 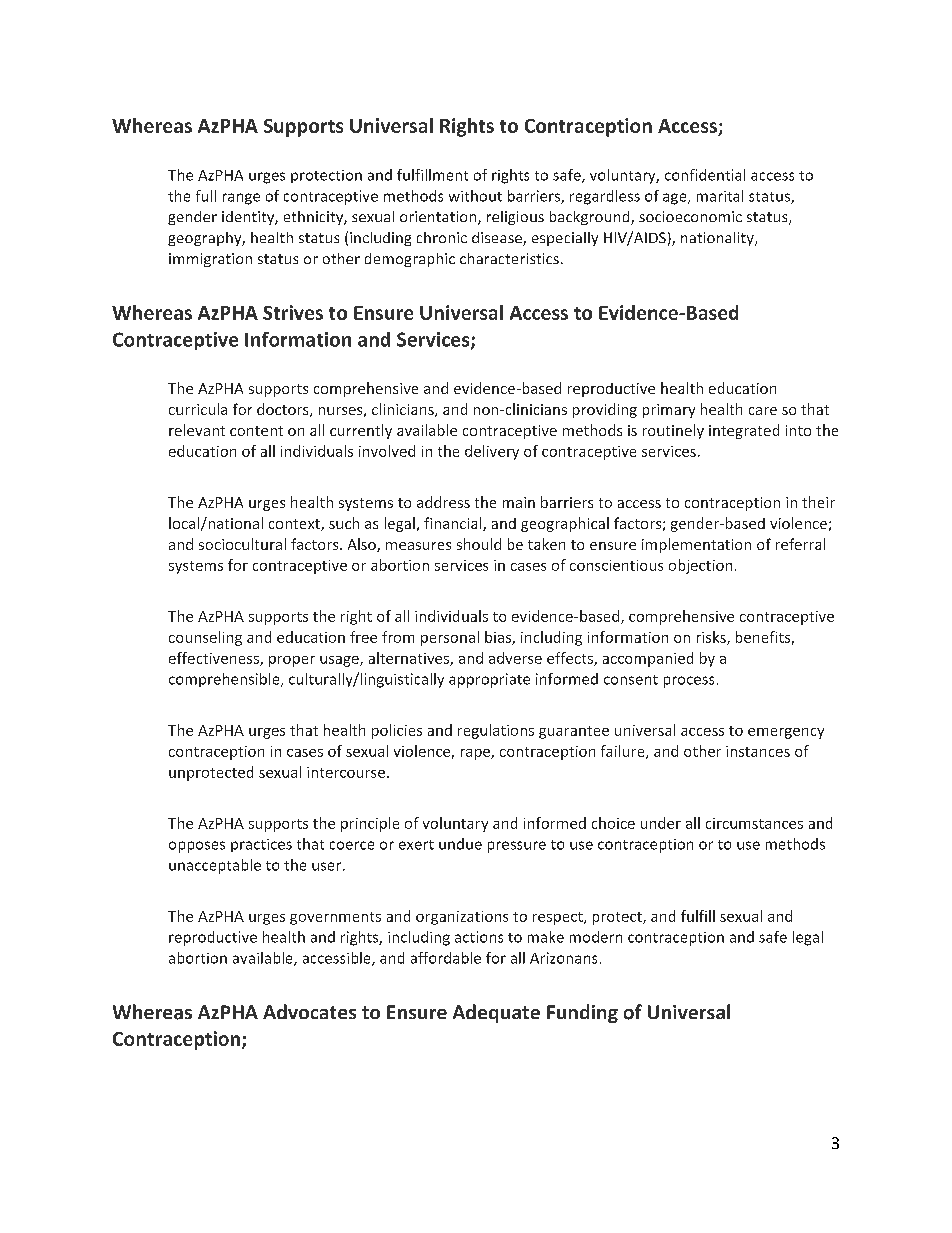 I want to click on objection, so click(x=700, y=566).
